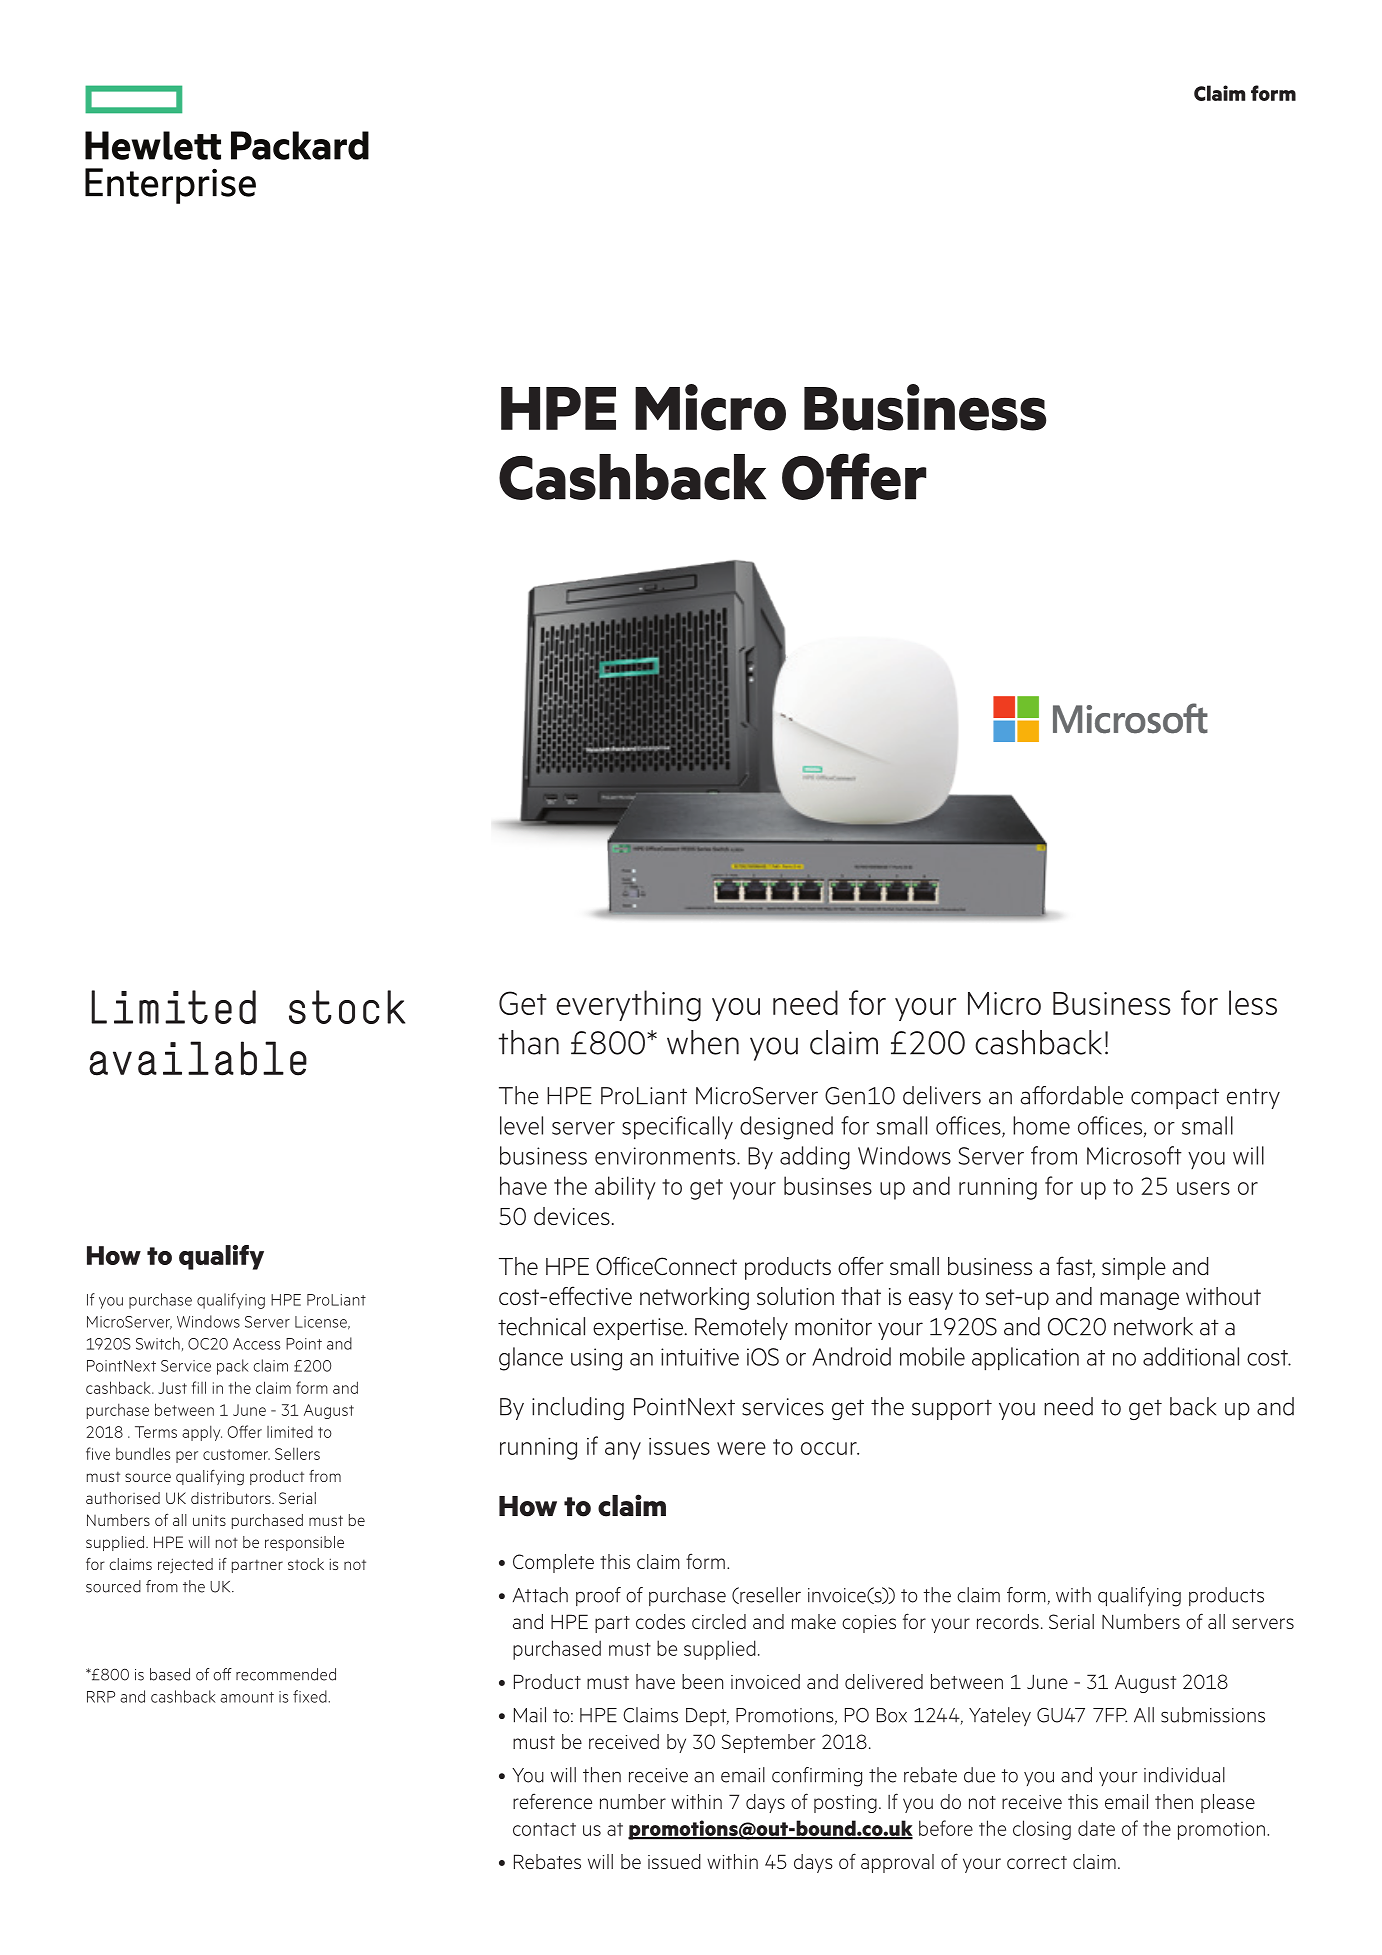 The image size is (1382, 1955). Describe the element at coordinates (544, 1829) in the screenshot. I see `contact` at that location.
